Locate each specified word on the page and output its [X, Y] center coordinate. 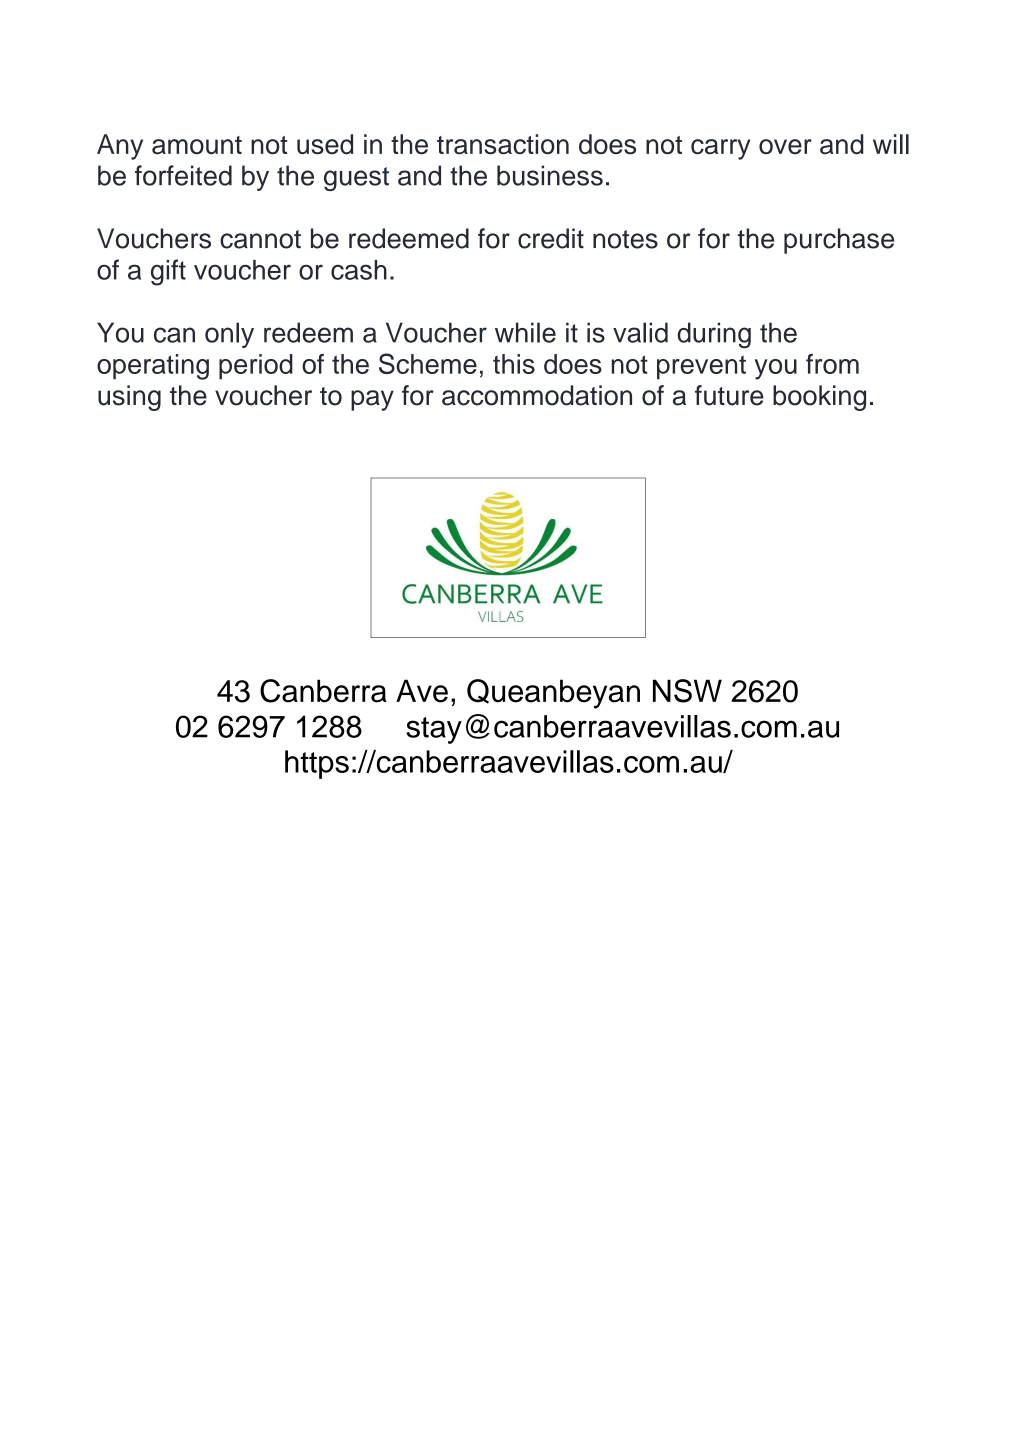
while [525, 332]
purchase [839, 241]
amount [197, 145]
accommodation [537, 395]
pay [372, 400]
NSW [687, 691]
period [256, 367]
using [129, 398]
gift [168, 272]
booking [819, 398]
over [785, 147]
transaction [503, 144]
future [729, 395]
